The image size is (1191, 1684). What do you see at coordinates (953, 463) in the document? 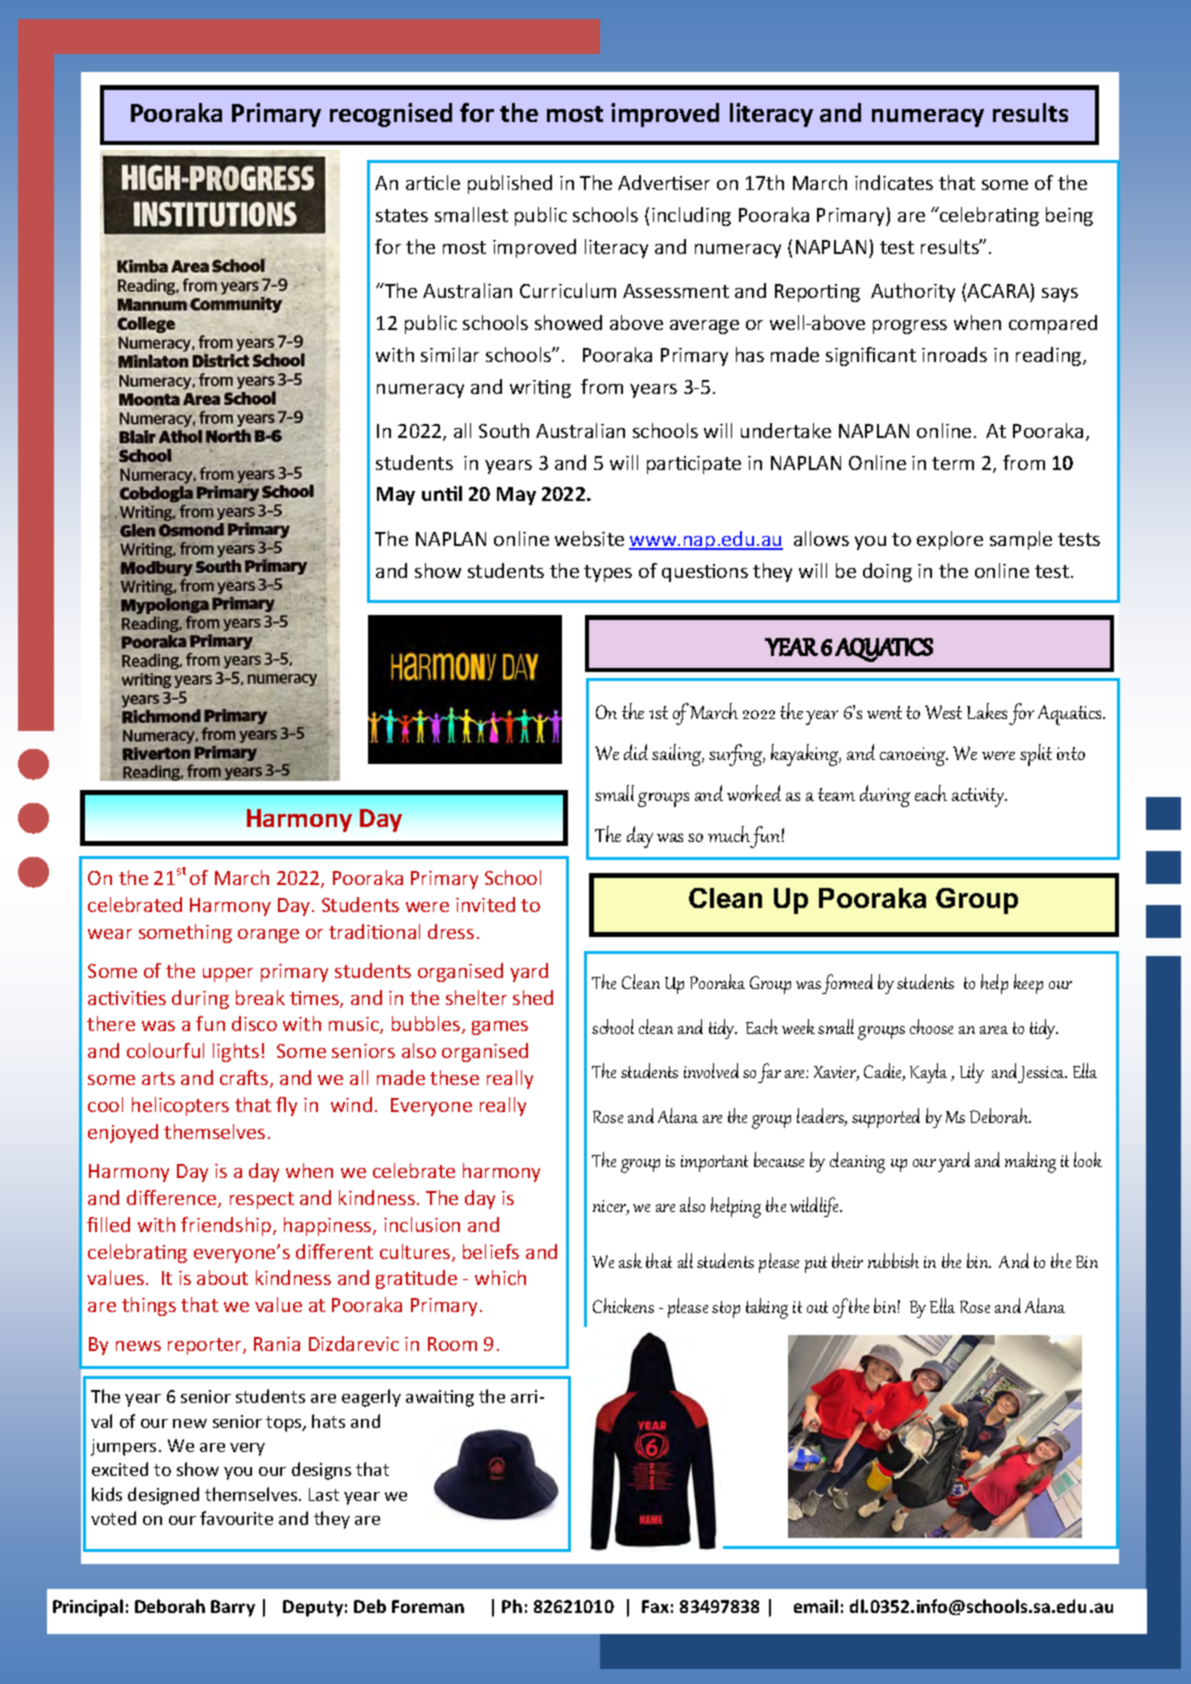
I see `term` at bounding box center [953, 463].
